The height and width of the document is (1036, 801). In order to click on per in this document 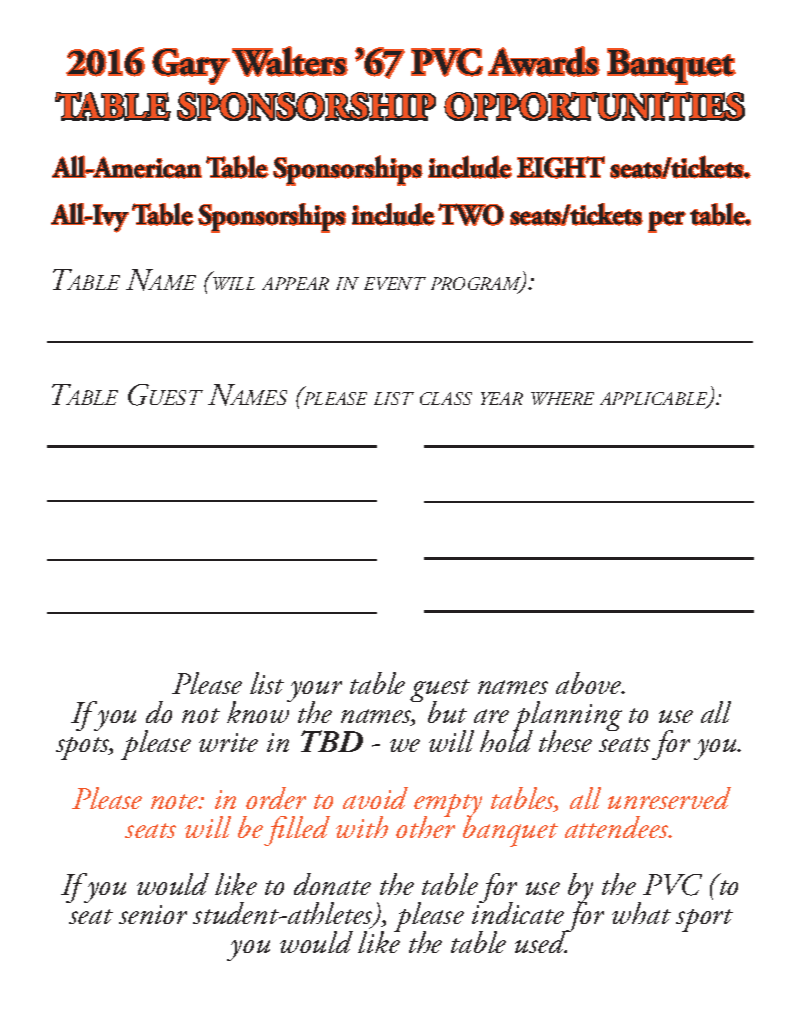, I will do `click(667, 222)`.
